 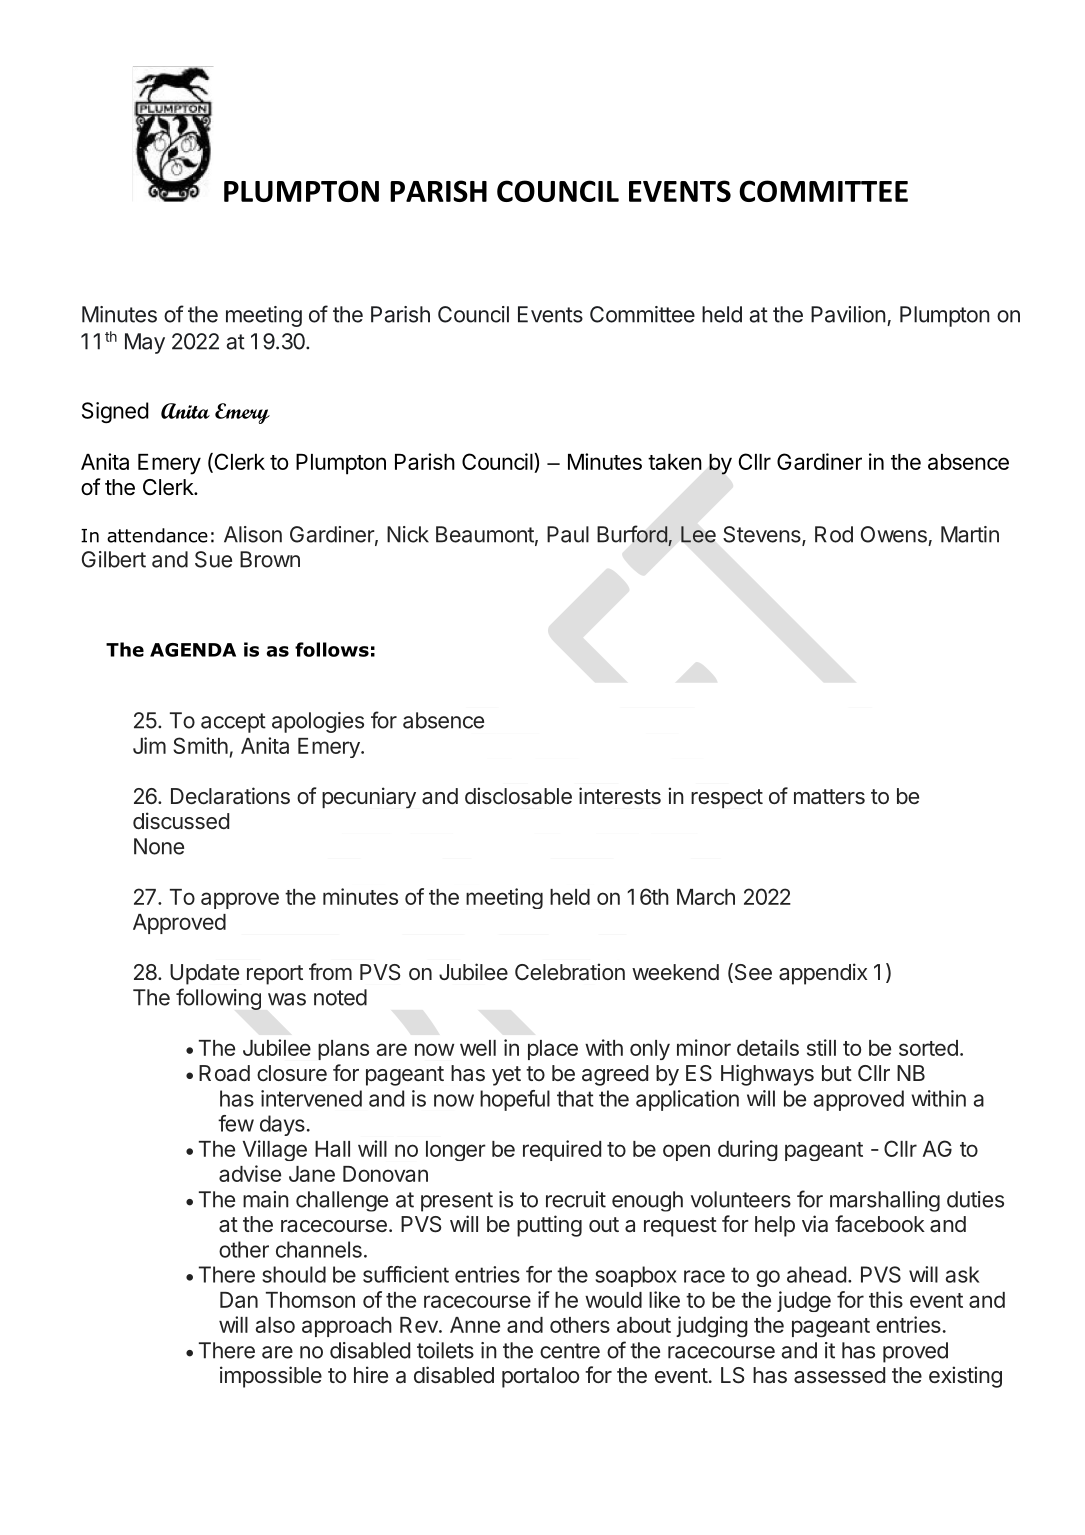 I want to click on interests, so click(x=620, y=795).
